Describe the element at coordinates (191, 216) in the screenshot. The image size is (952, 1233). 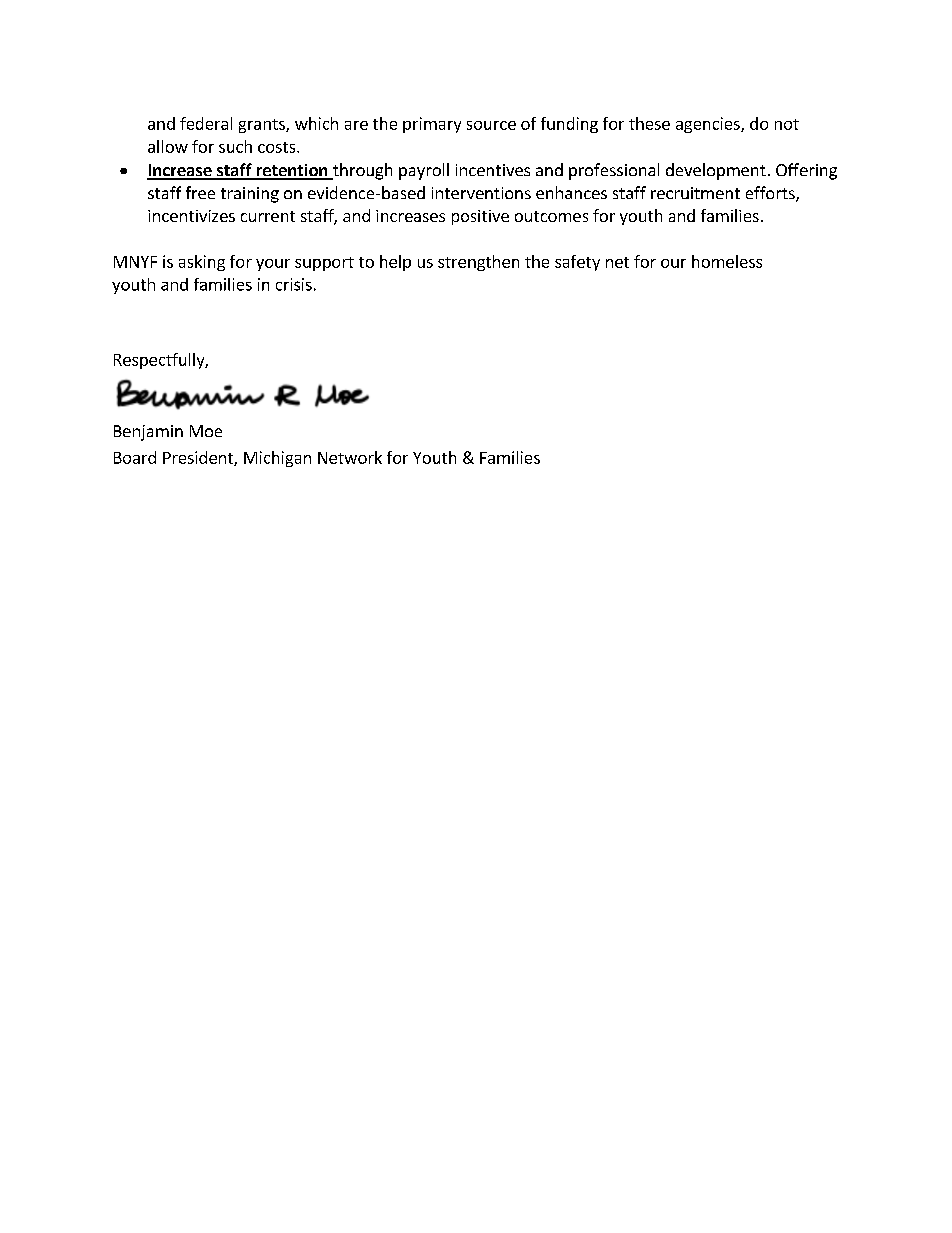
I see `incentivizes` at that location.
